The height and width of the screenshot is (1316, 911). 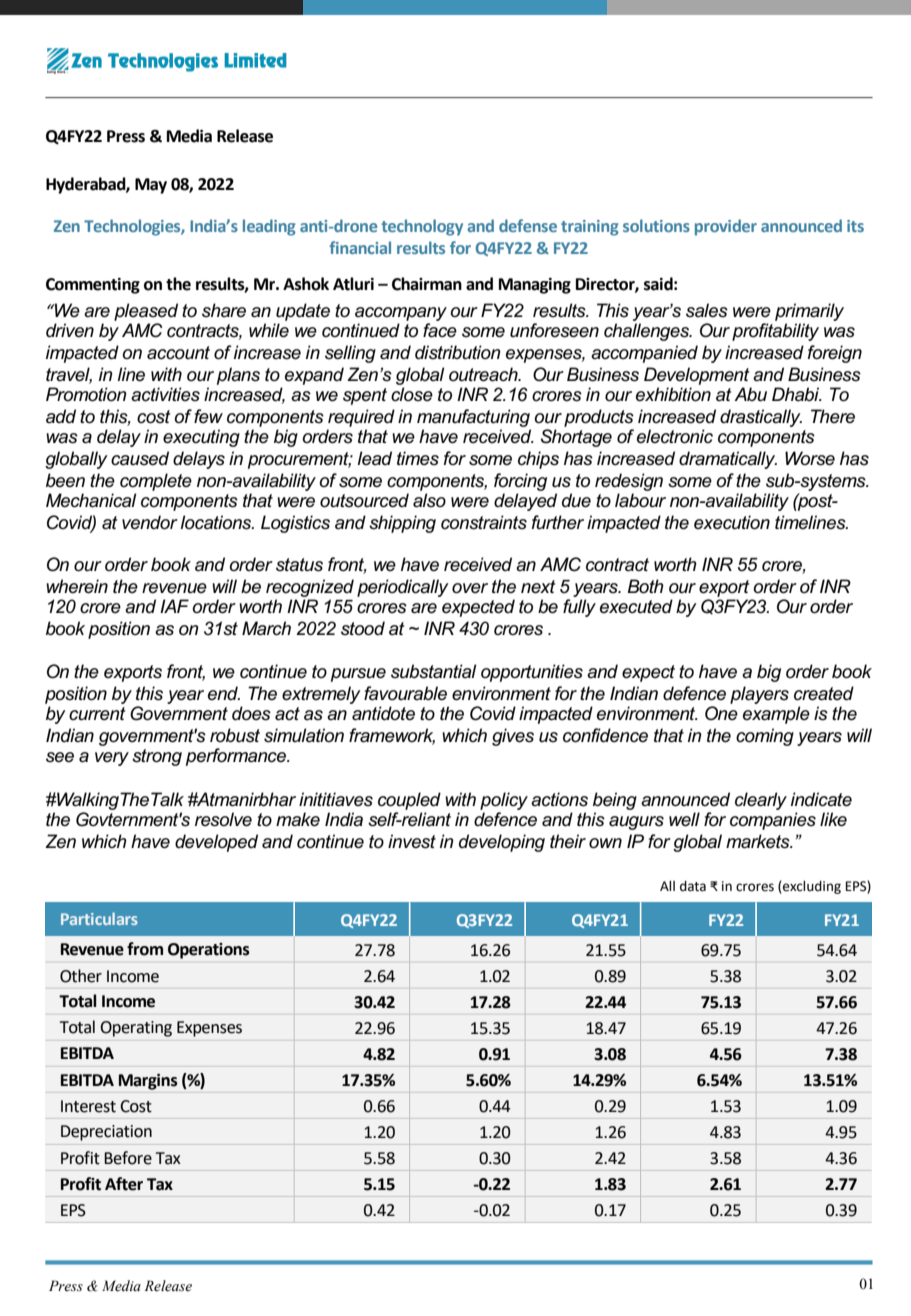 What do you see at coordinates (422, 227) in the screenshot?
I see `technology` at bounding box center [422, 227].
